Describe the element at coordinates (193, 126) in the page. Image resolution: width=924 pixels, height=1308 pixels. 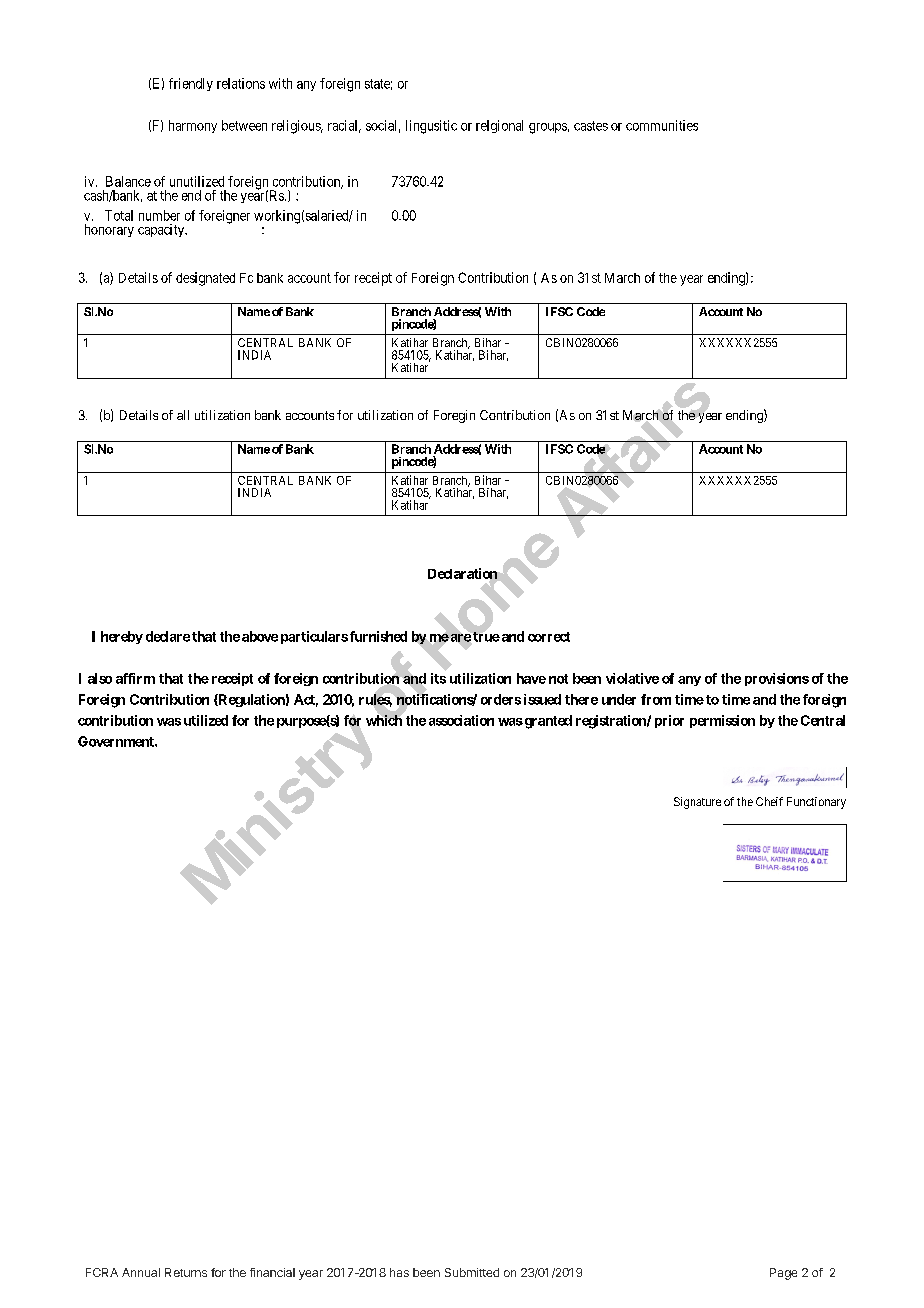
I see `harmony` at that location.
